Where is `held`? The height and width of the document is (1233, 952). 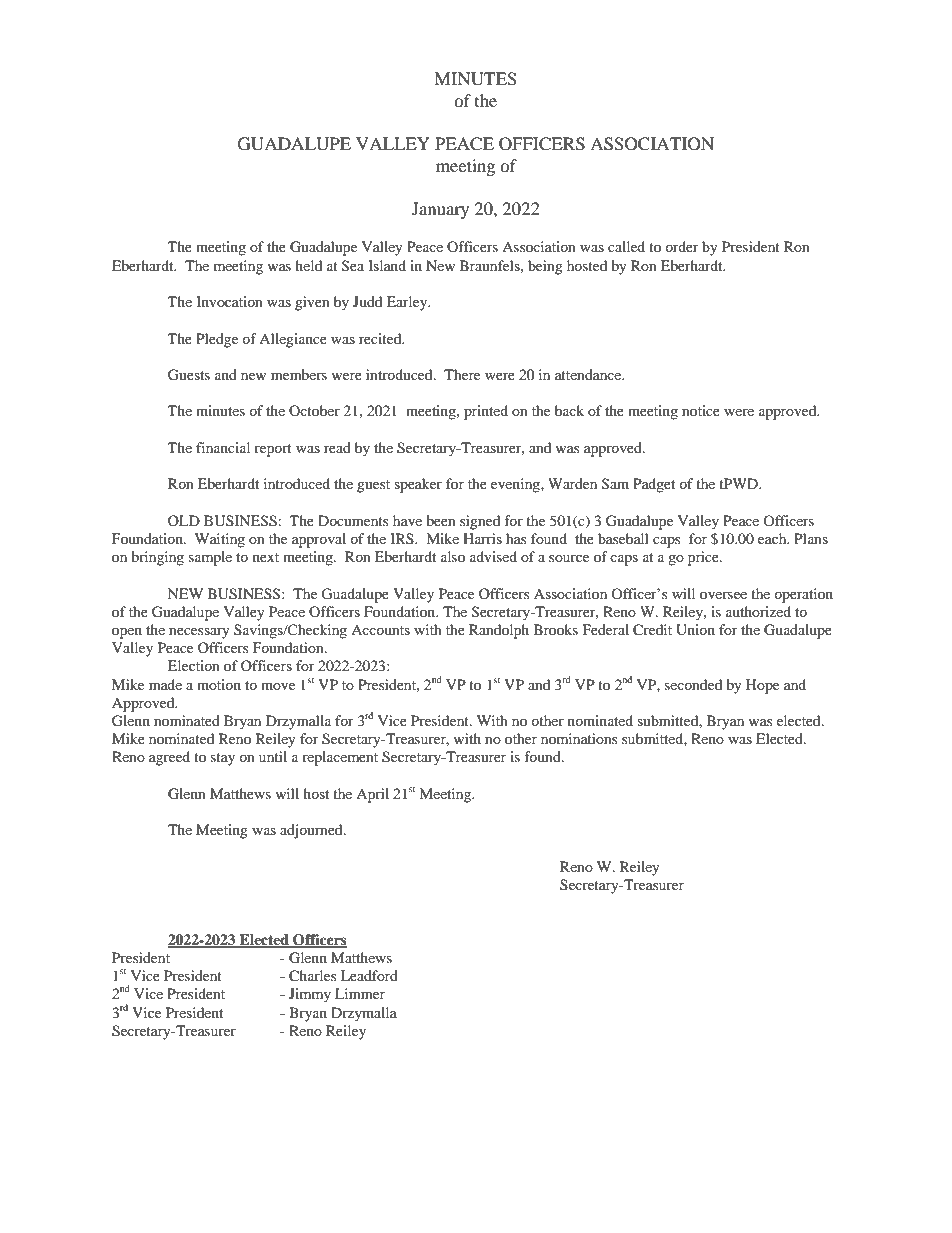 held is located at coordinates (308, 265).
